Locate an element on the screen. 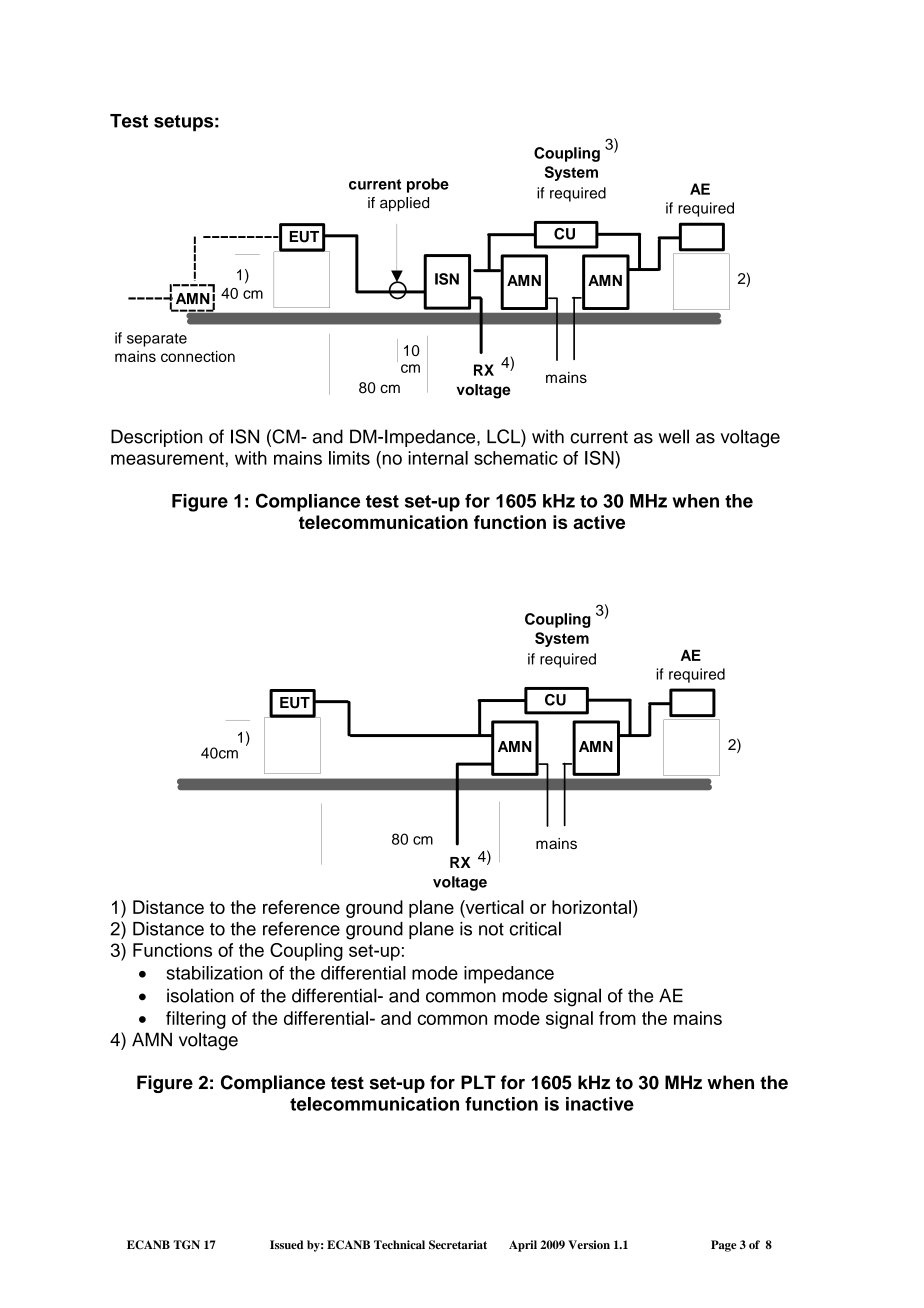 The height and width of the screenshot is (1308, 924). probe is located at coordinates (428, 185).
